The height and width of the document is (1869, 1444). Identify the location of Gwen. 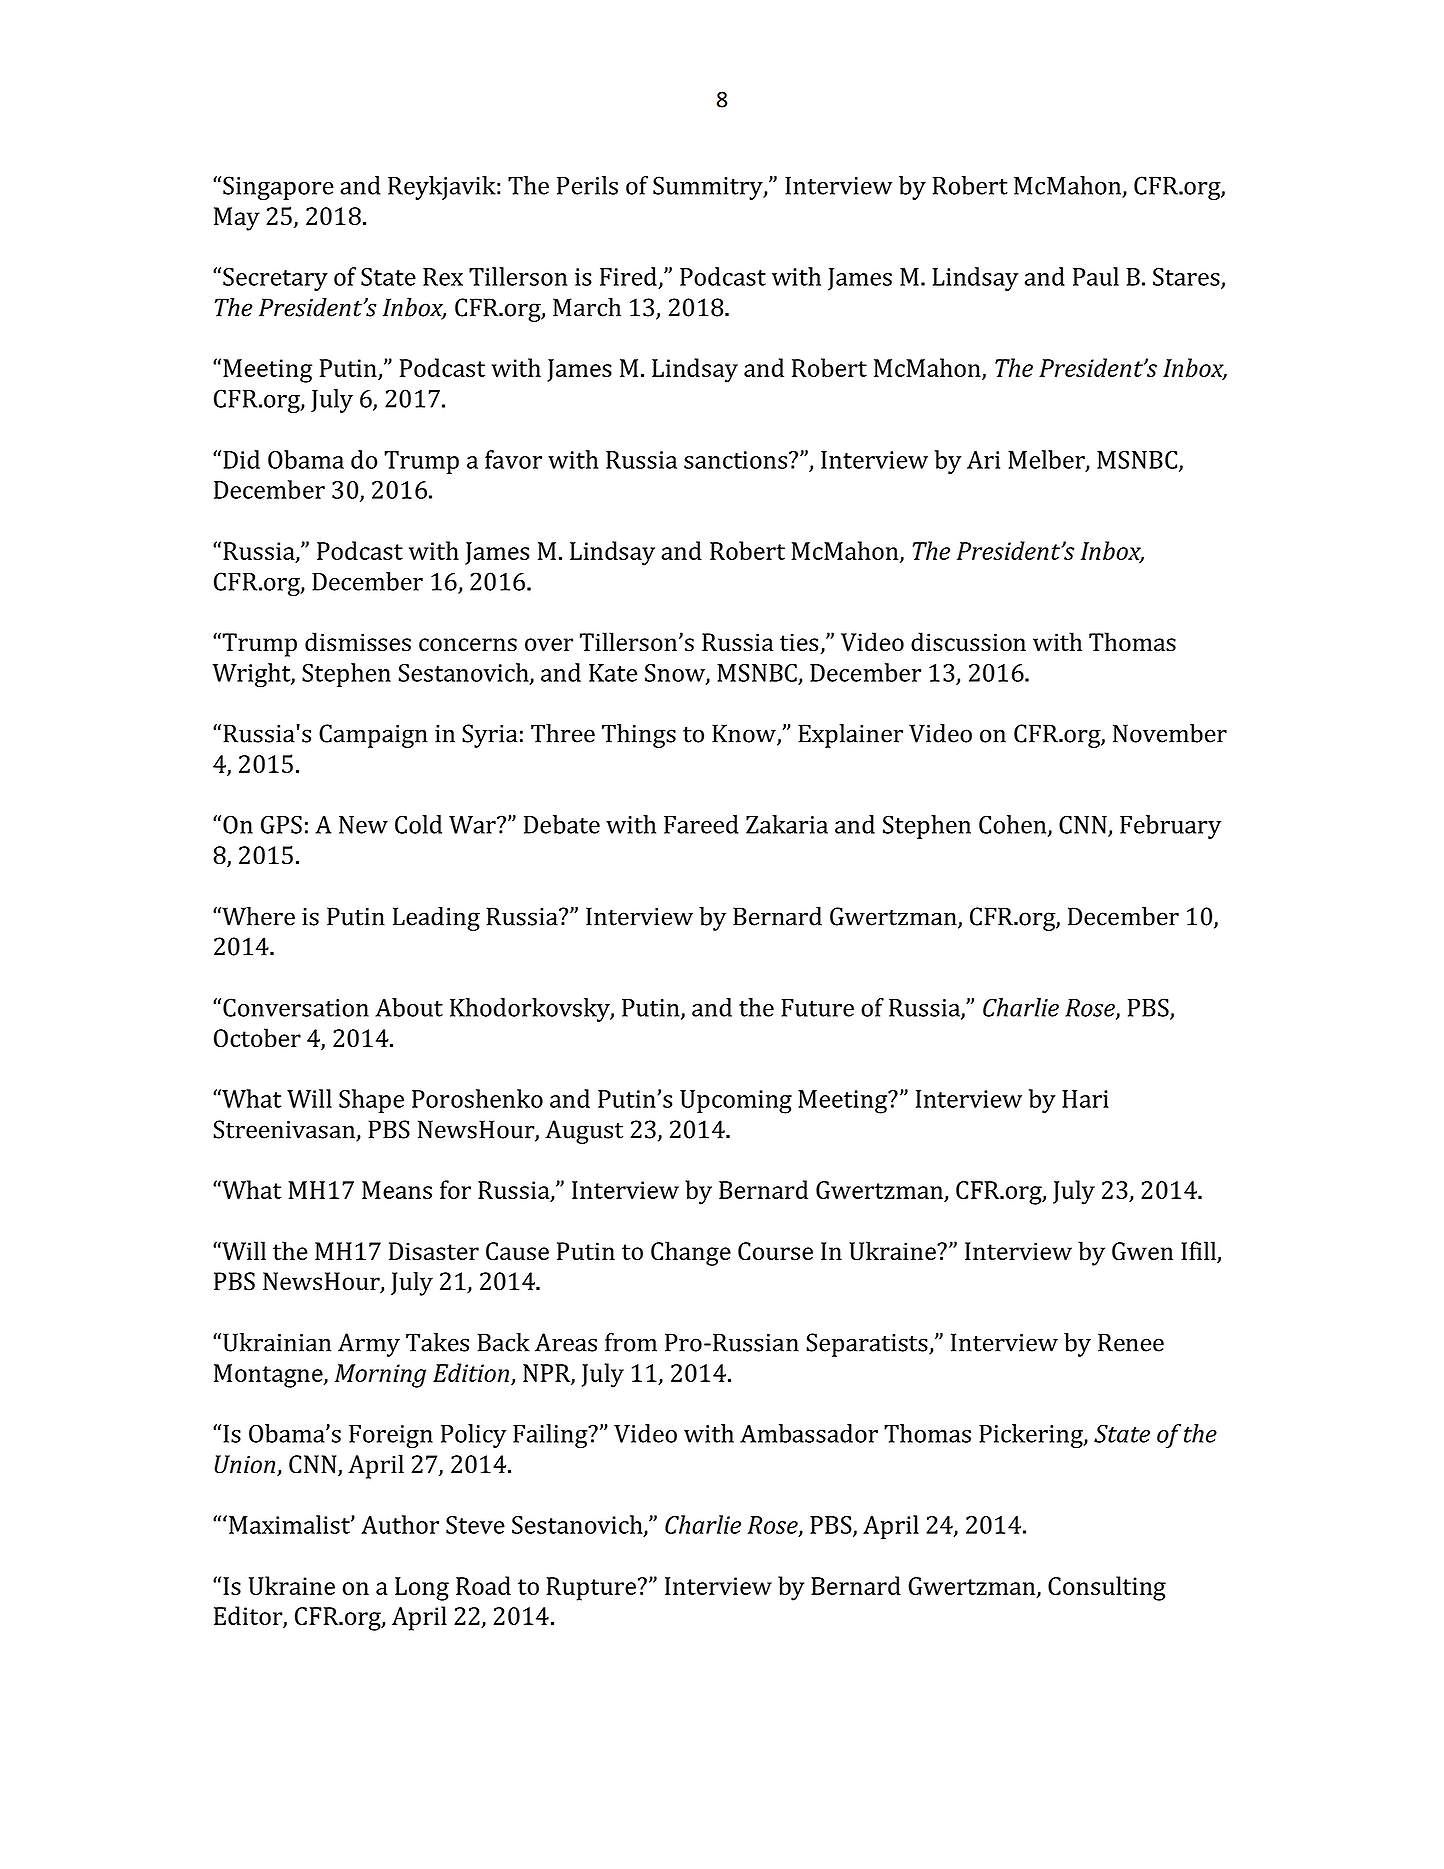
(1142, 1251).
